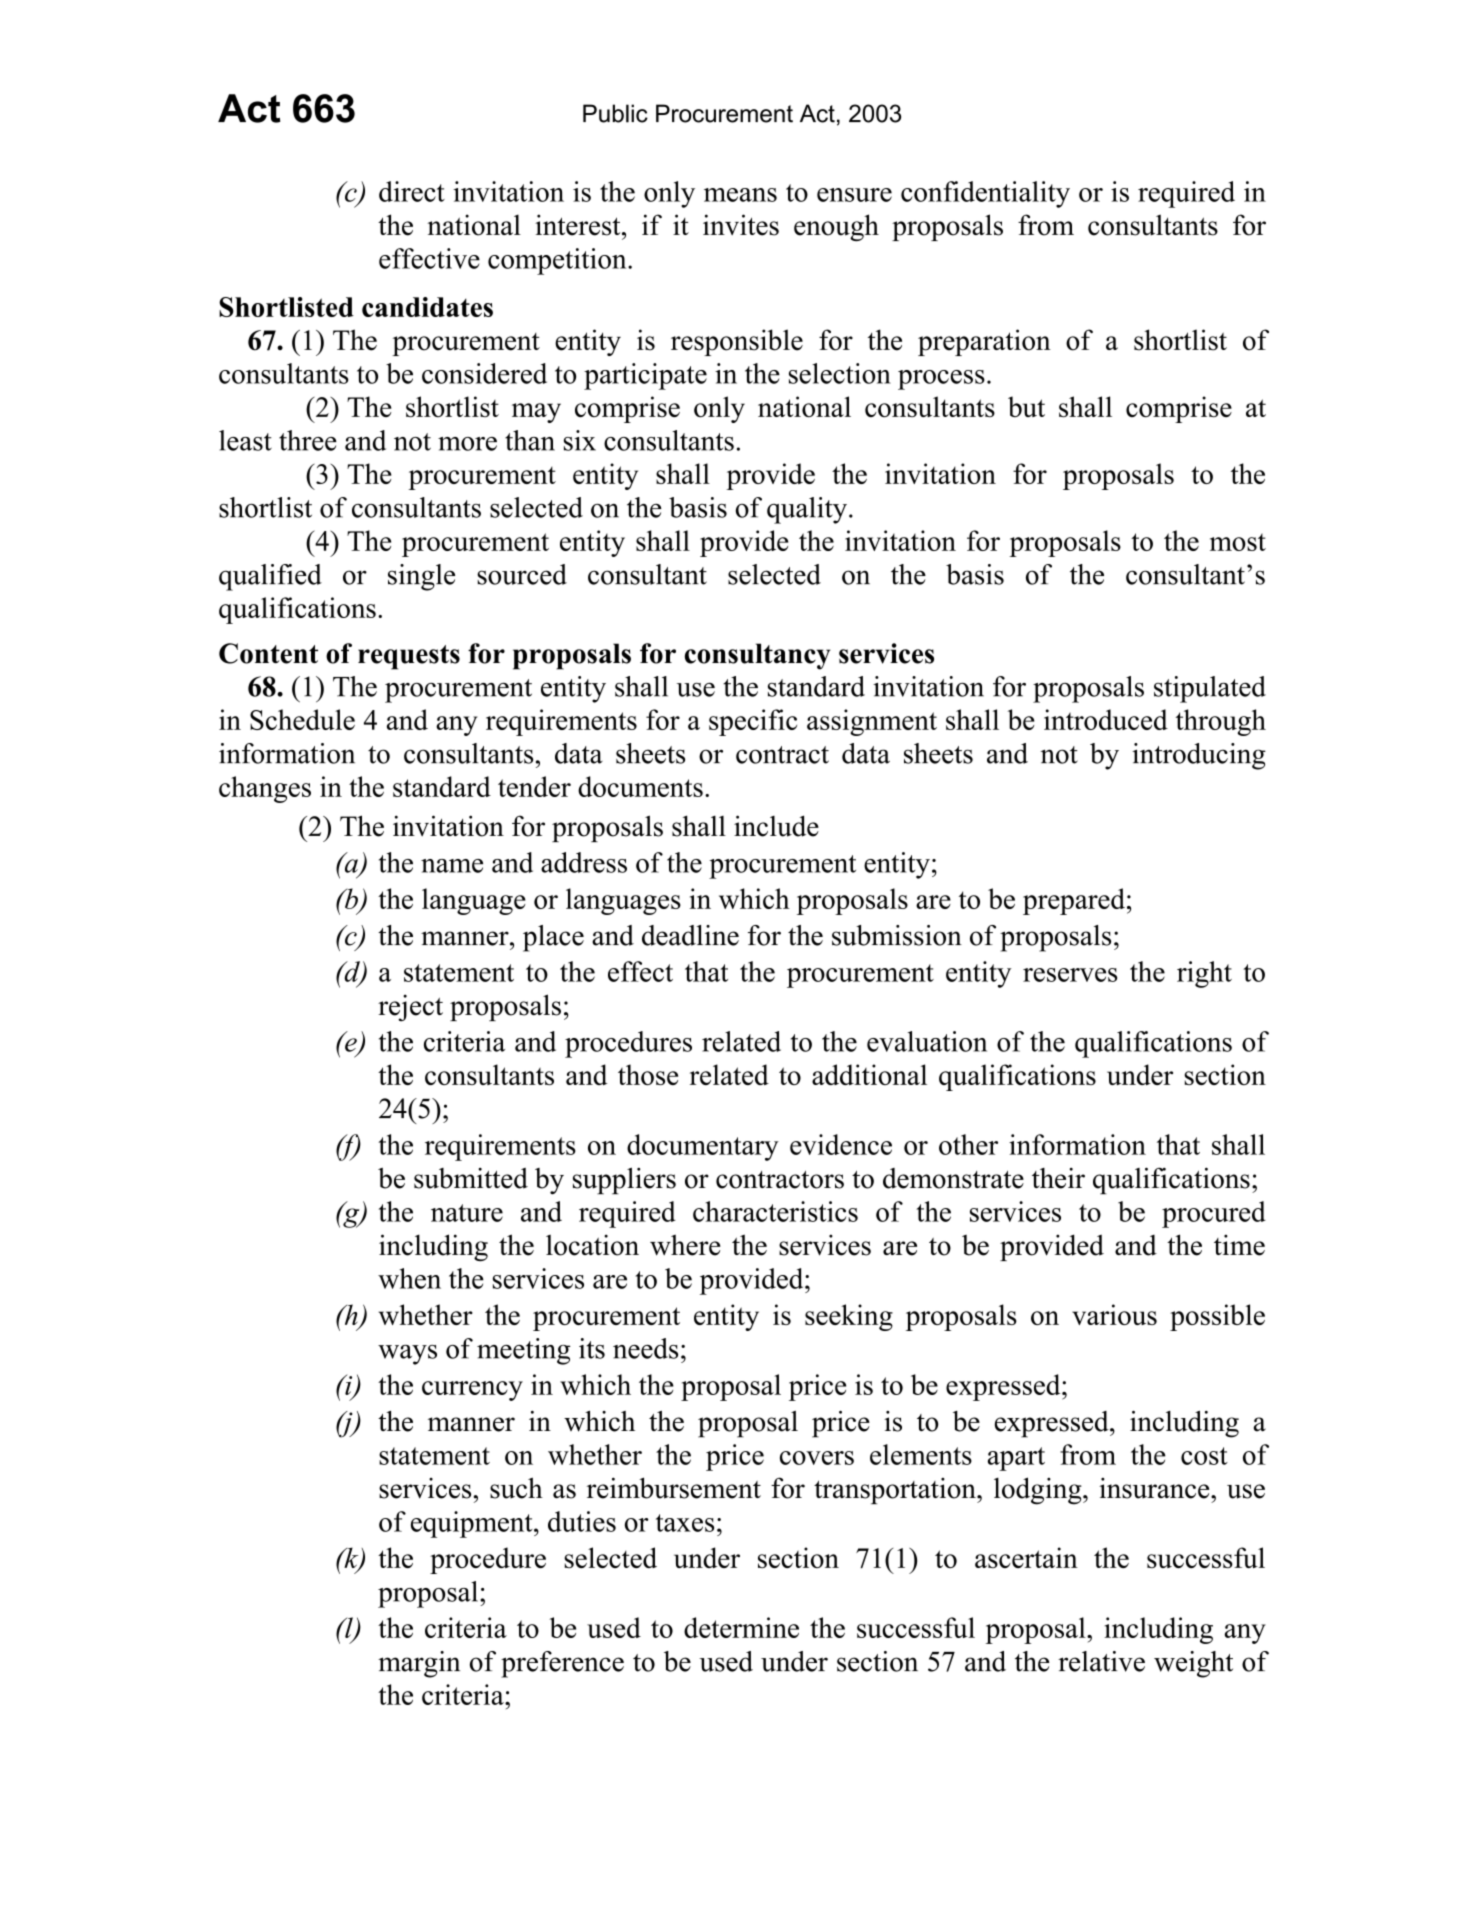 The height and width of the screenshot is (1921, 1484). I want to click on their, so click(1058, 1178).
